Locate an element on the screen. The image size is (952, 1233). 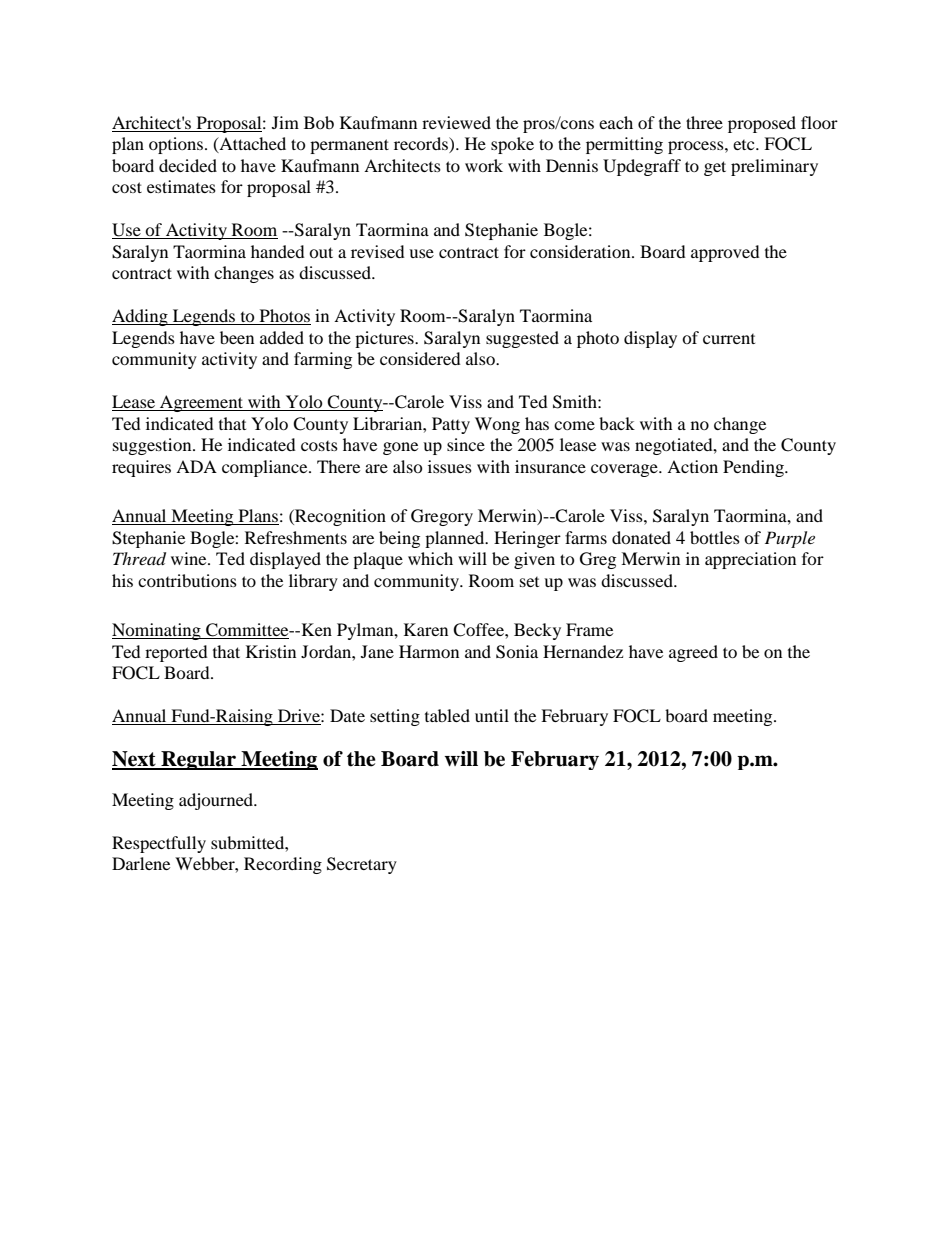
revised is located at coordinates (378, 251).
